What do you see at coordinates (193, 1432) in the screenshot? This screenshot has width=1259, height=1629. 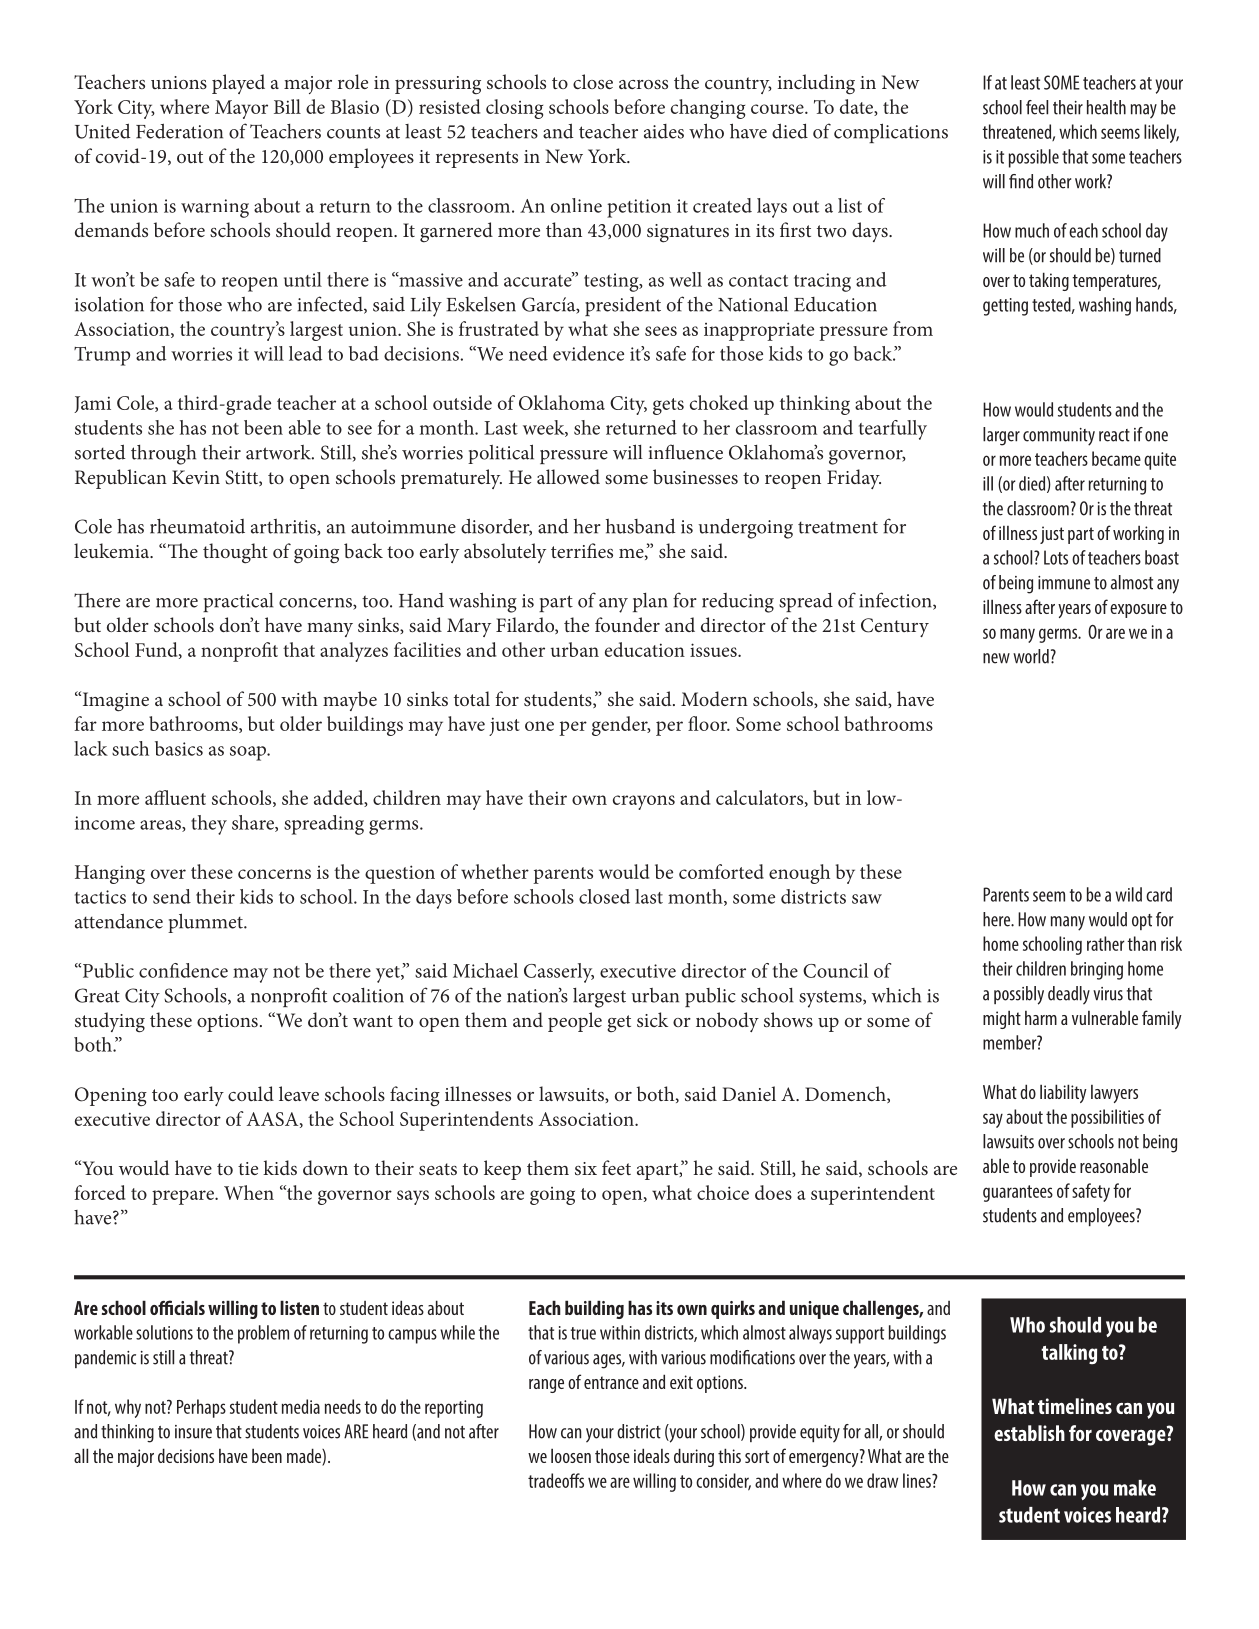 I see `insure` at bounding box center [193, 1432].
